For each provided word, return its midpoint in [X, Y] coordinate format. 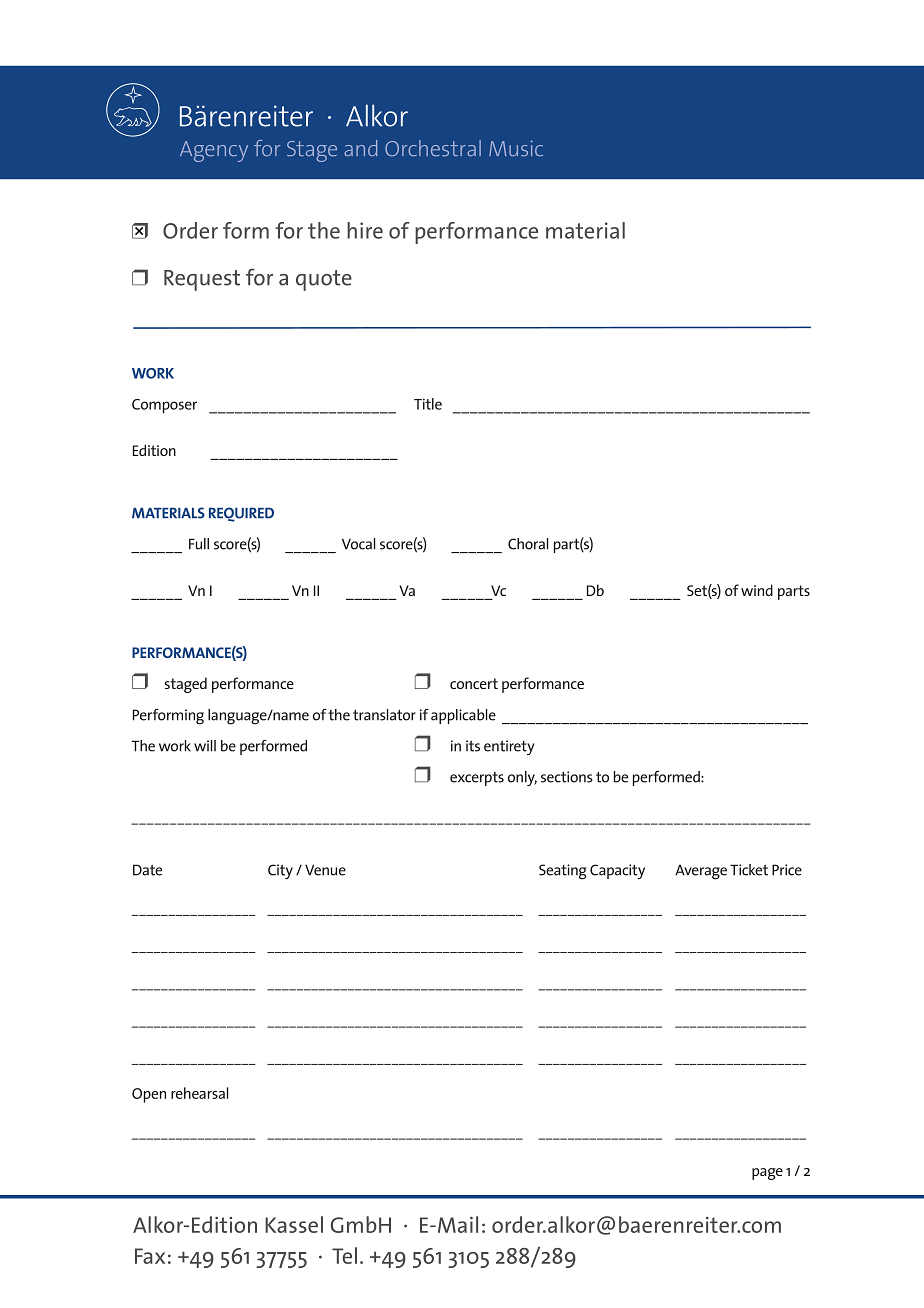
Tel [344, 1255]
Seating [563, 872]
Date [147, 870]
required [241, 514]
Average [701, 872]
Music [516, 148]
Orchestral [433, 148]
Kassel [294, 1224]
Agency [214, 151]
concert [474, 683]
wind [757, 590]
